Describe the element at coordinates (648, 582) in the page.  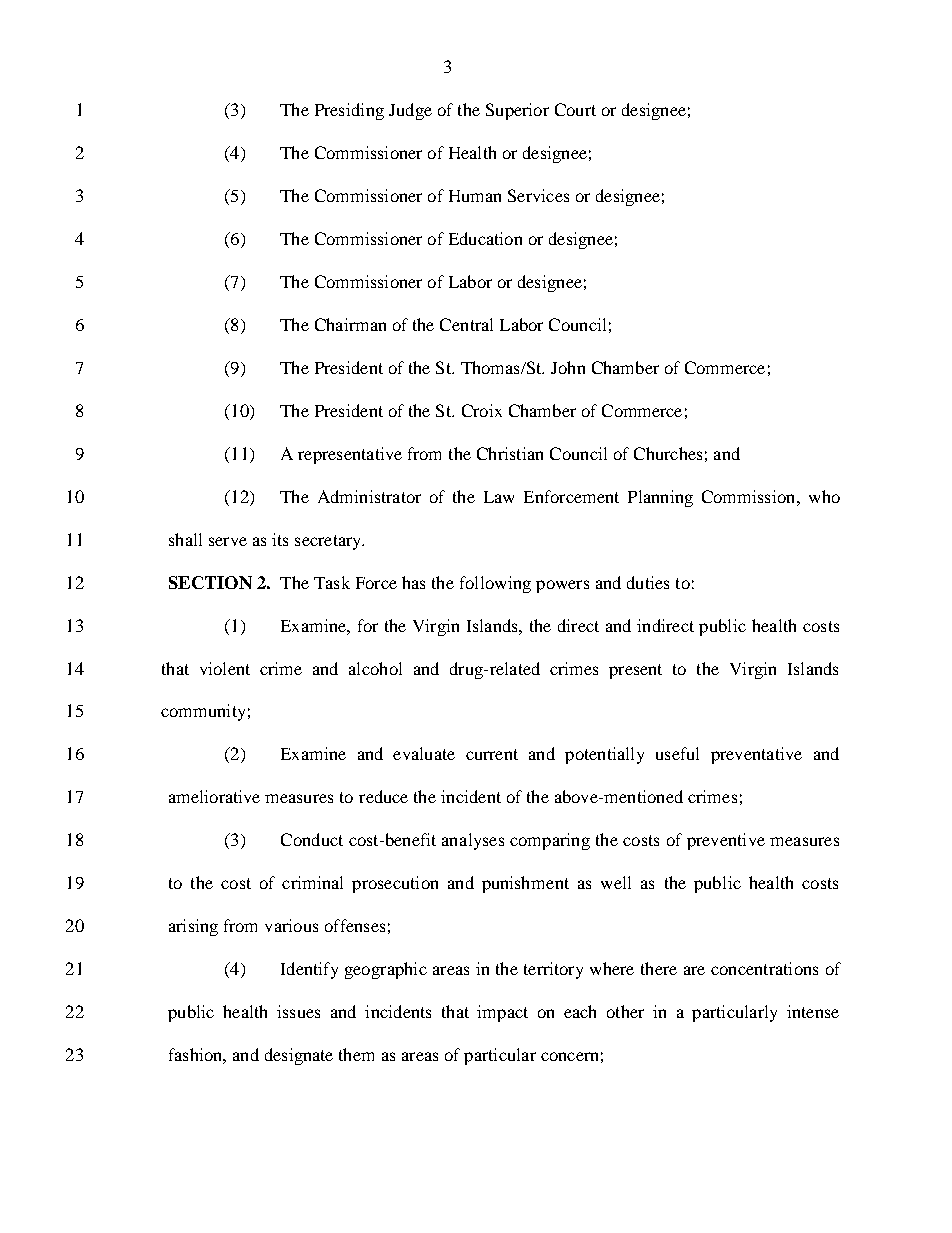
I see `duties` at that location.
